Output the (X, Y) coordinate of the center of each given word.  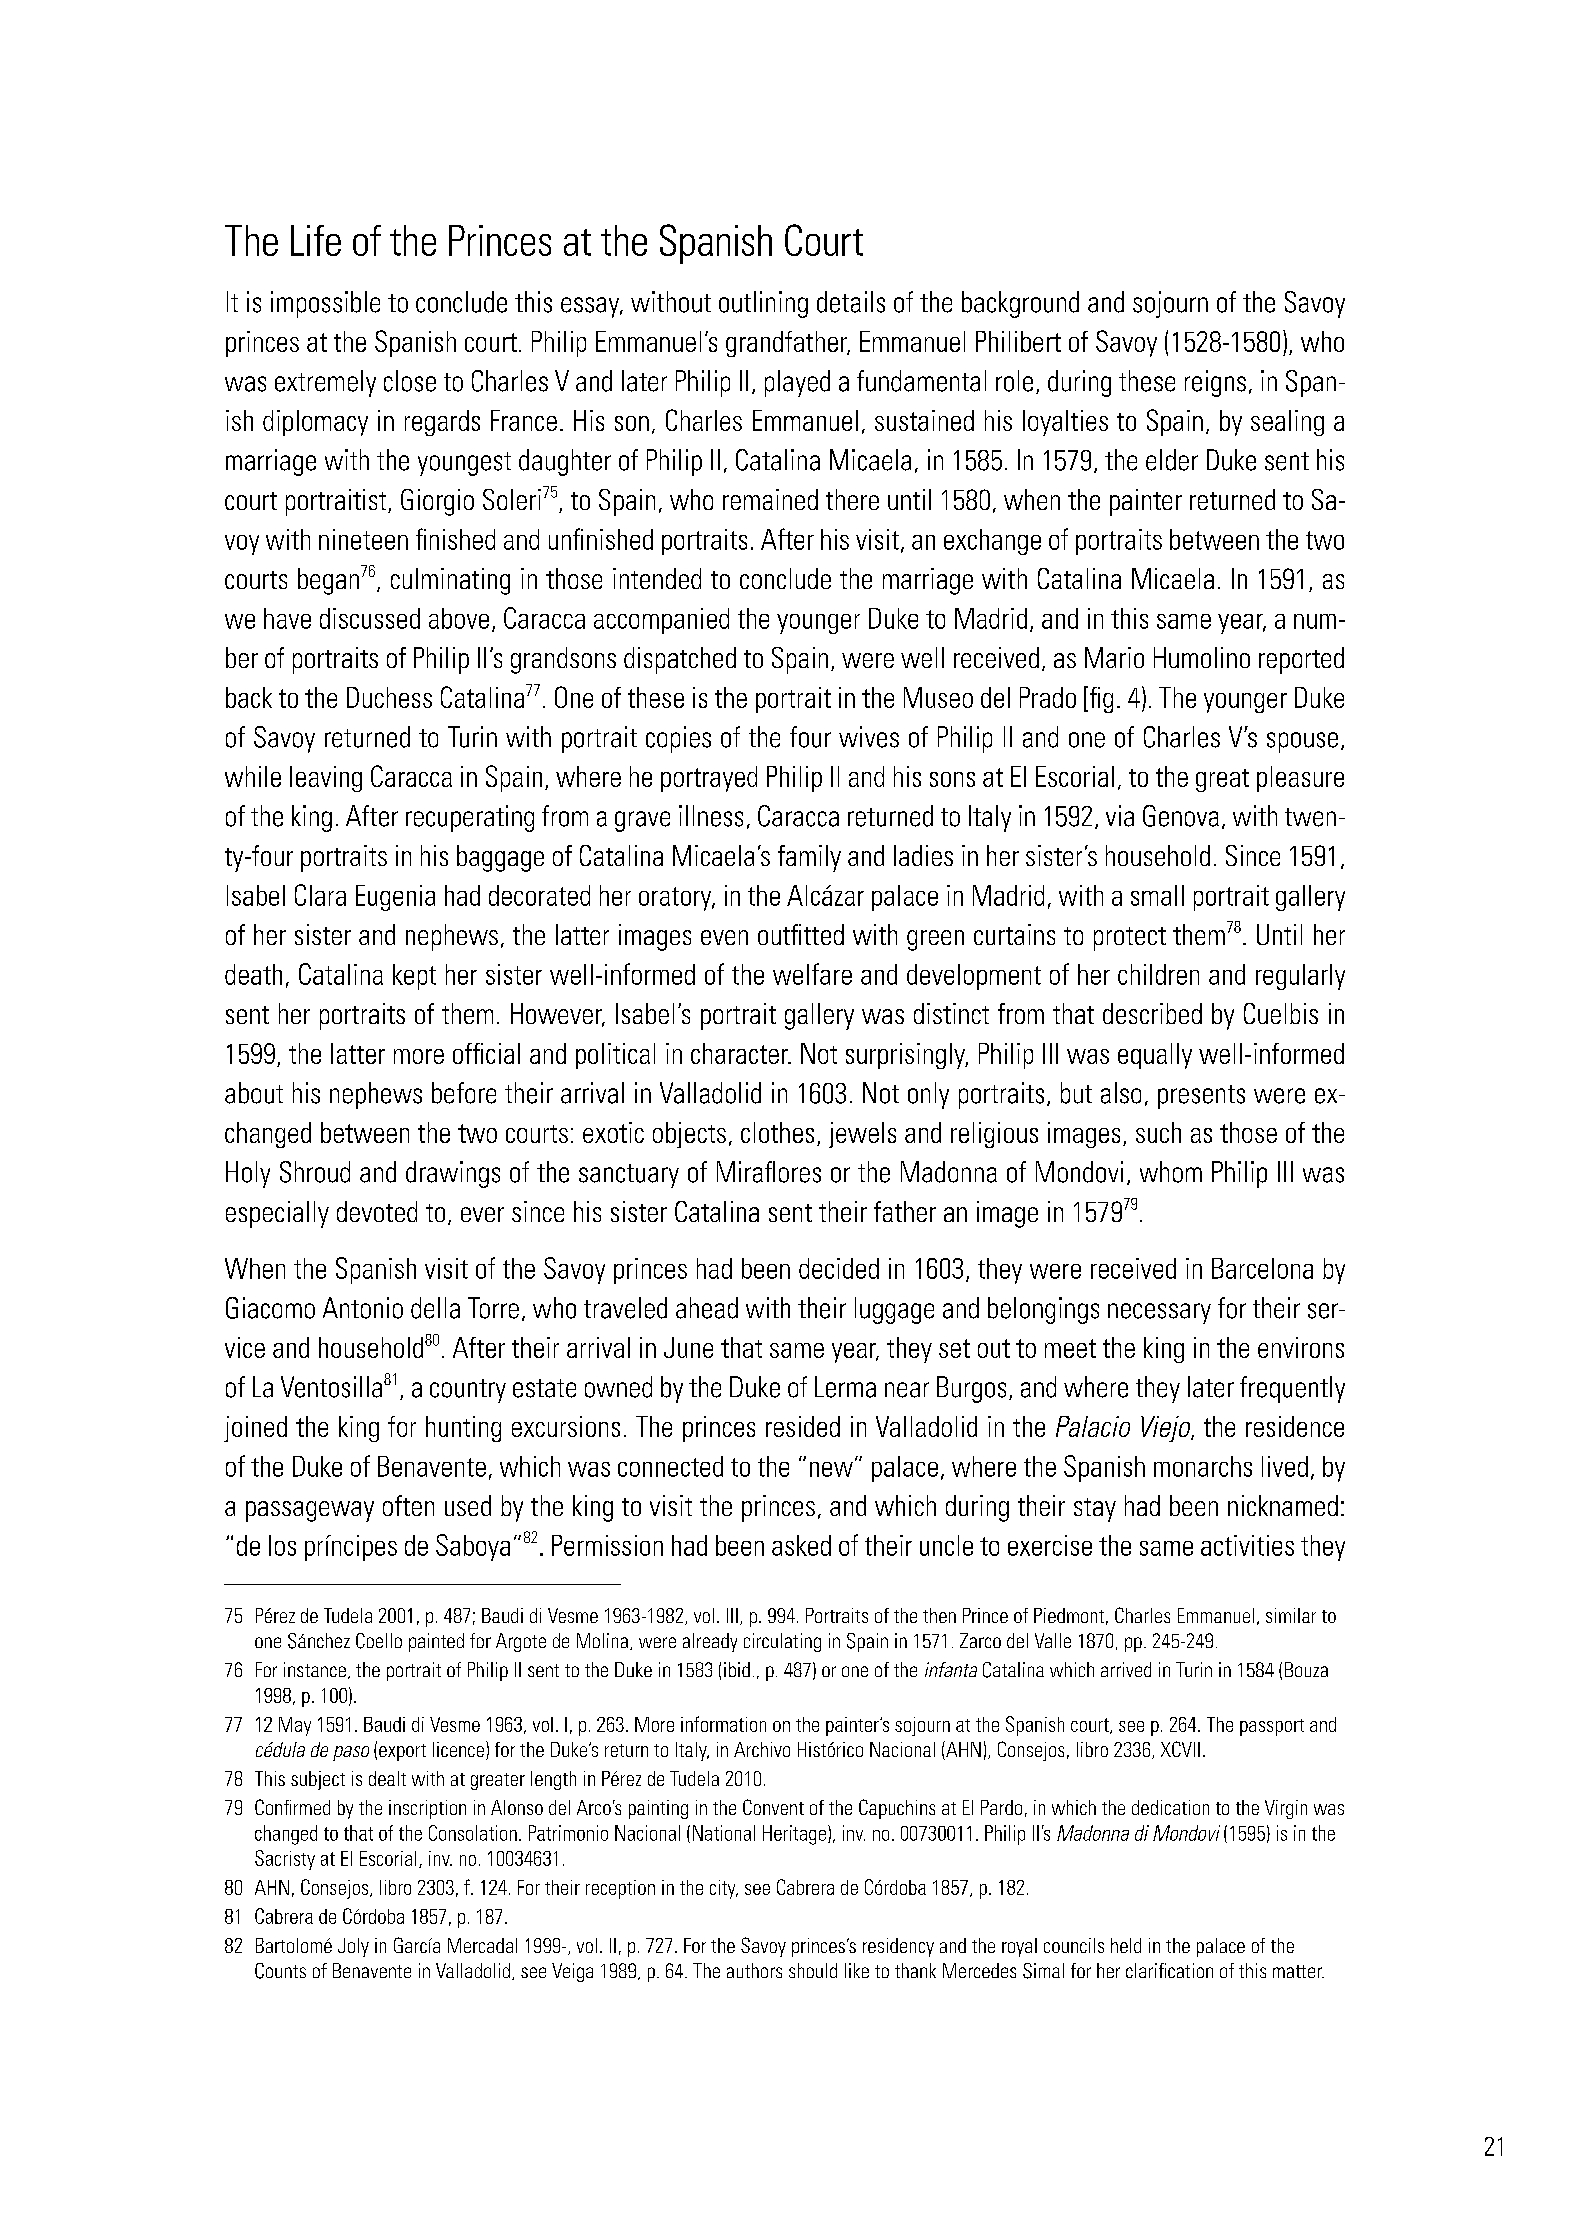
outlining (763, 304)
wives (869, 737)
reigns (1215, 383)
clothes (777, 1132)
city (724, 1889)
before (464, 1093)
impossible (325, 304)
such (1158, 1132)
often (408, 1505)
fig (1101, 700)
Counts (280, 1971)
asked (801, 1545)
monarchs (1203, 1466)
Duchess (389, 697)
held (1126, 1945)
